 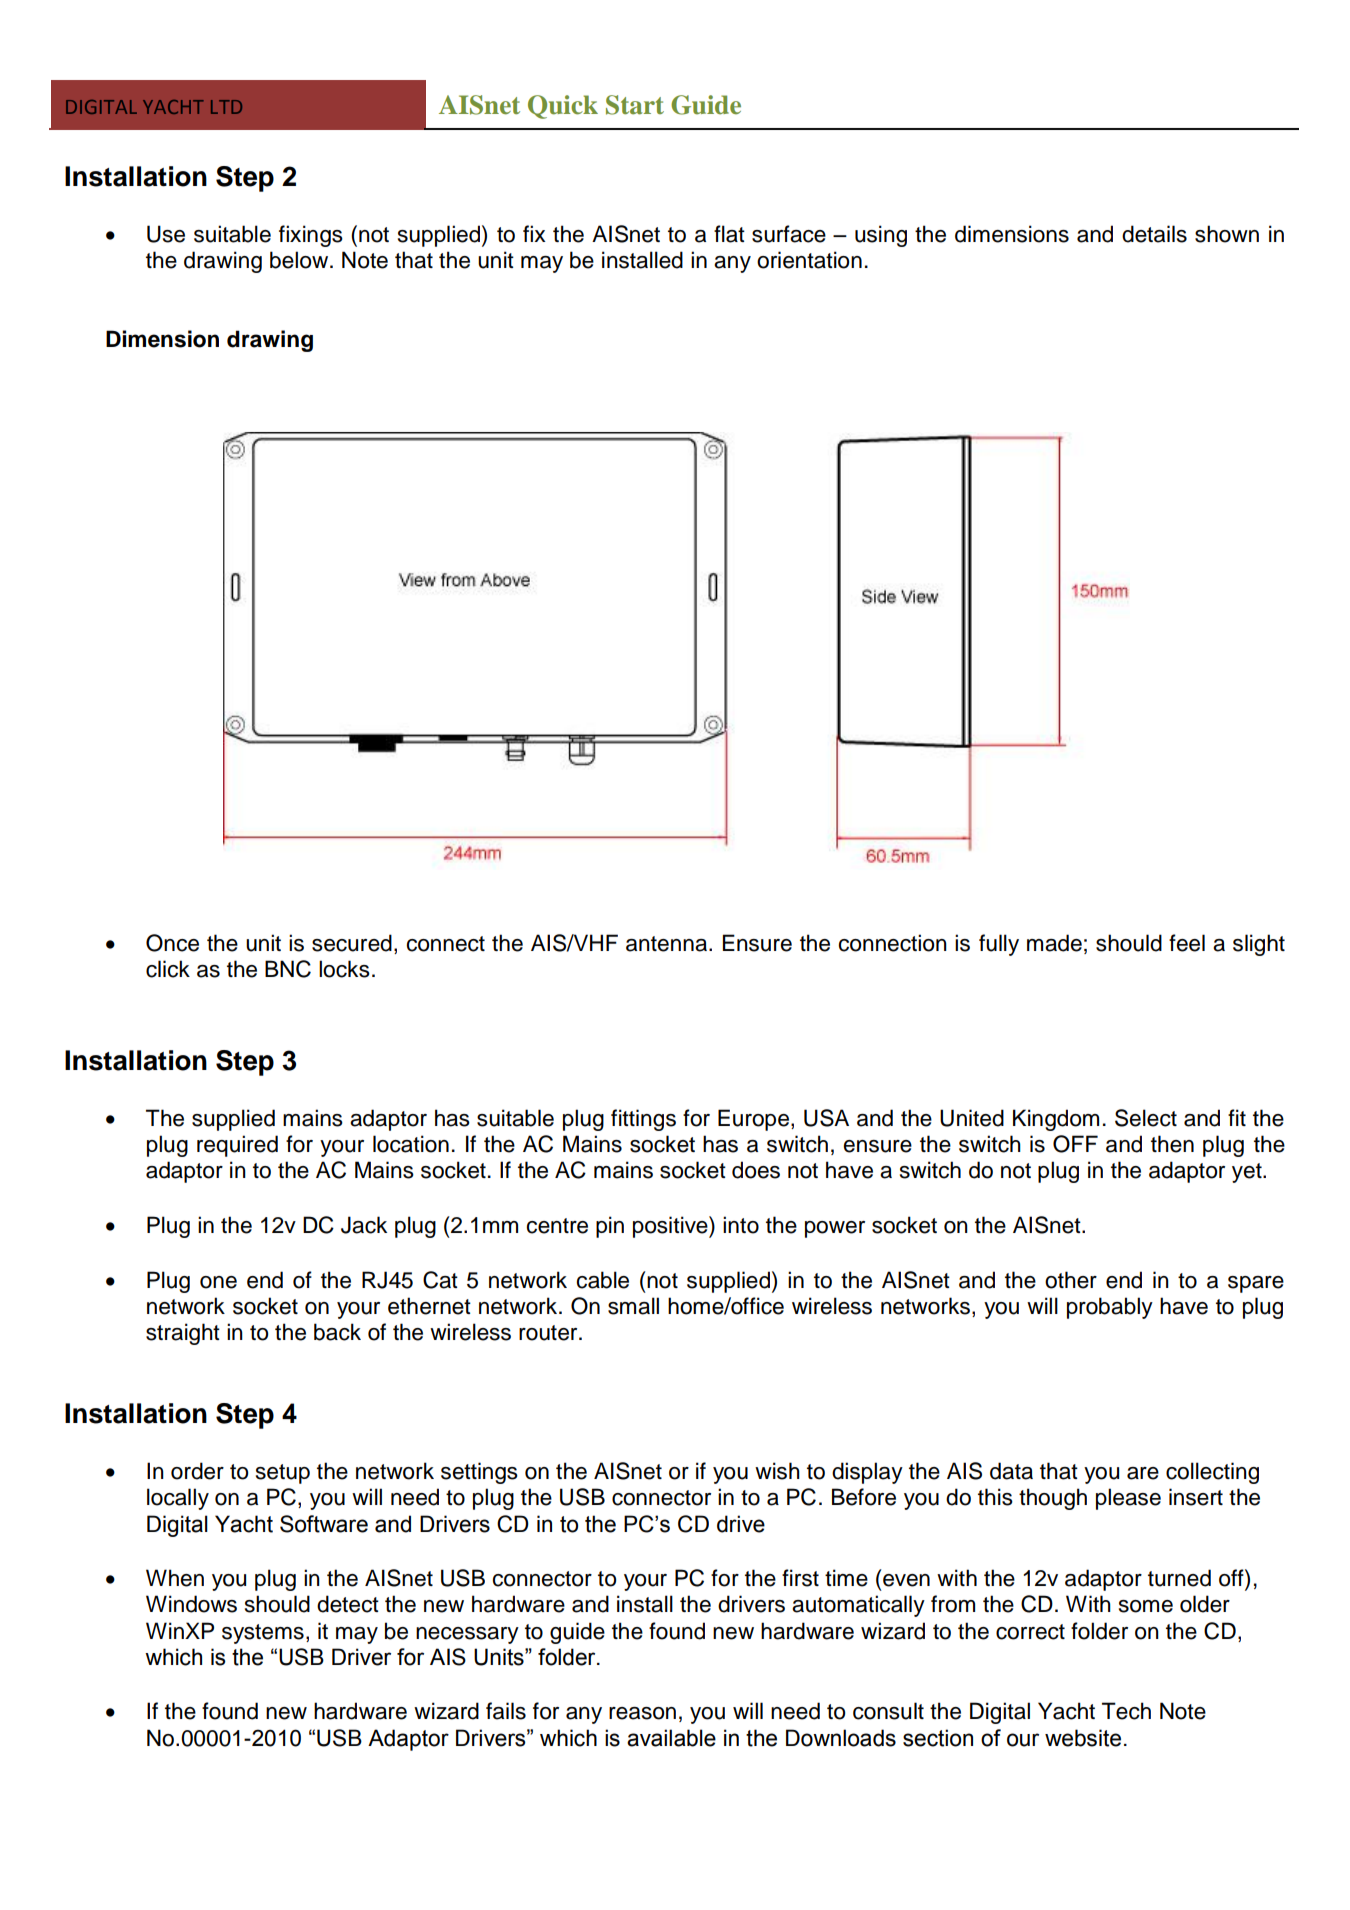 What do you see at coordinates (1126, 1711) in the page?
I see `Tech` at bounding box center [1126, 1711].
